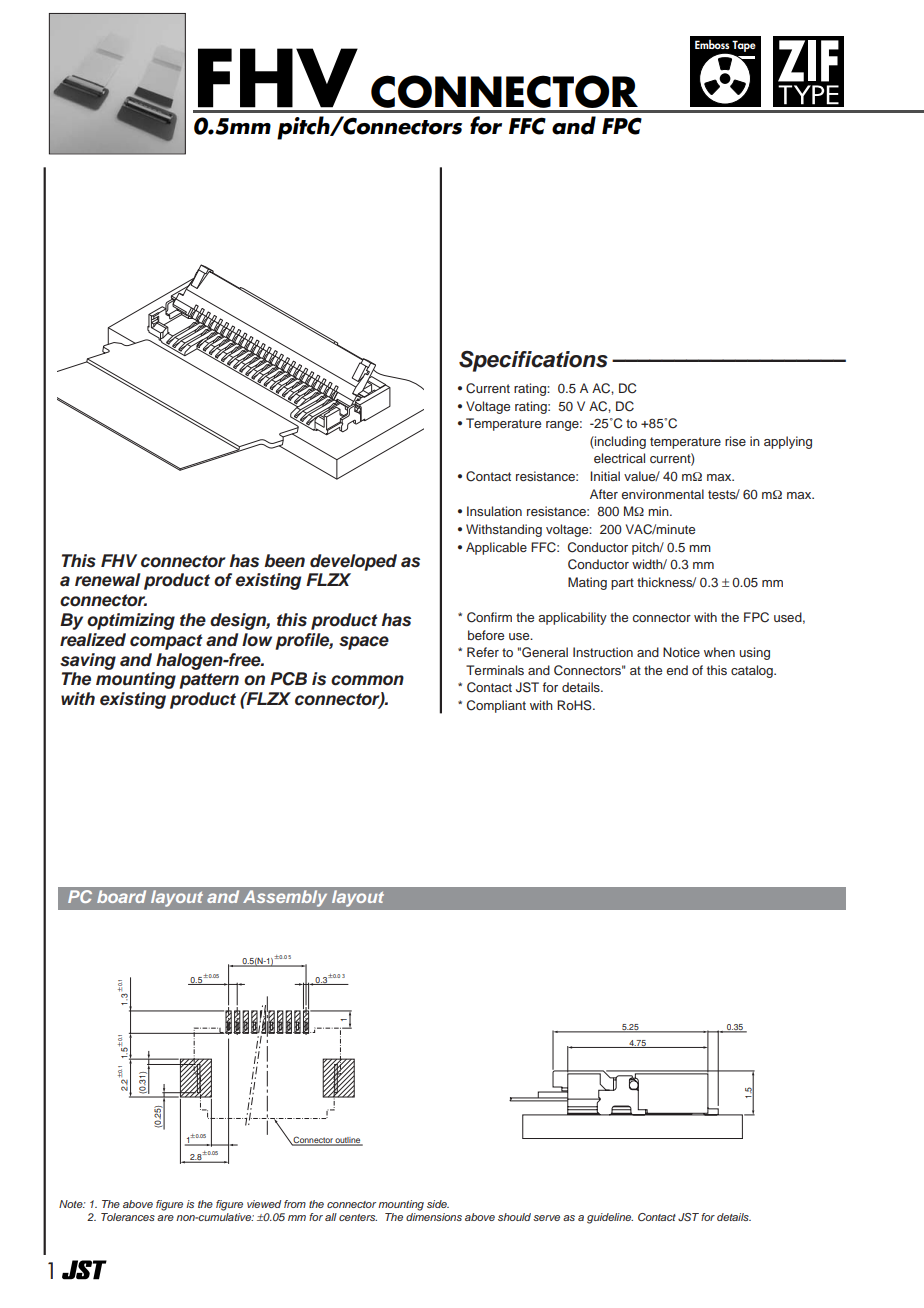 Image resolution: width=924 pixels, height=1308 pixels. Describe the element at coordinates (610, 1218) in the screenshot. I see `guideline` at that location.
